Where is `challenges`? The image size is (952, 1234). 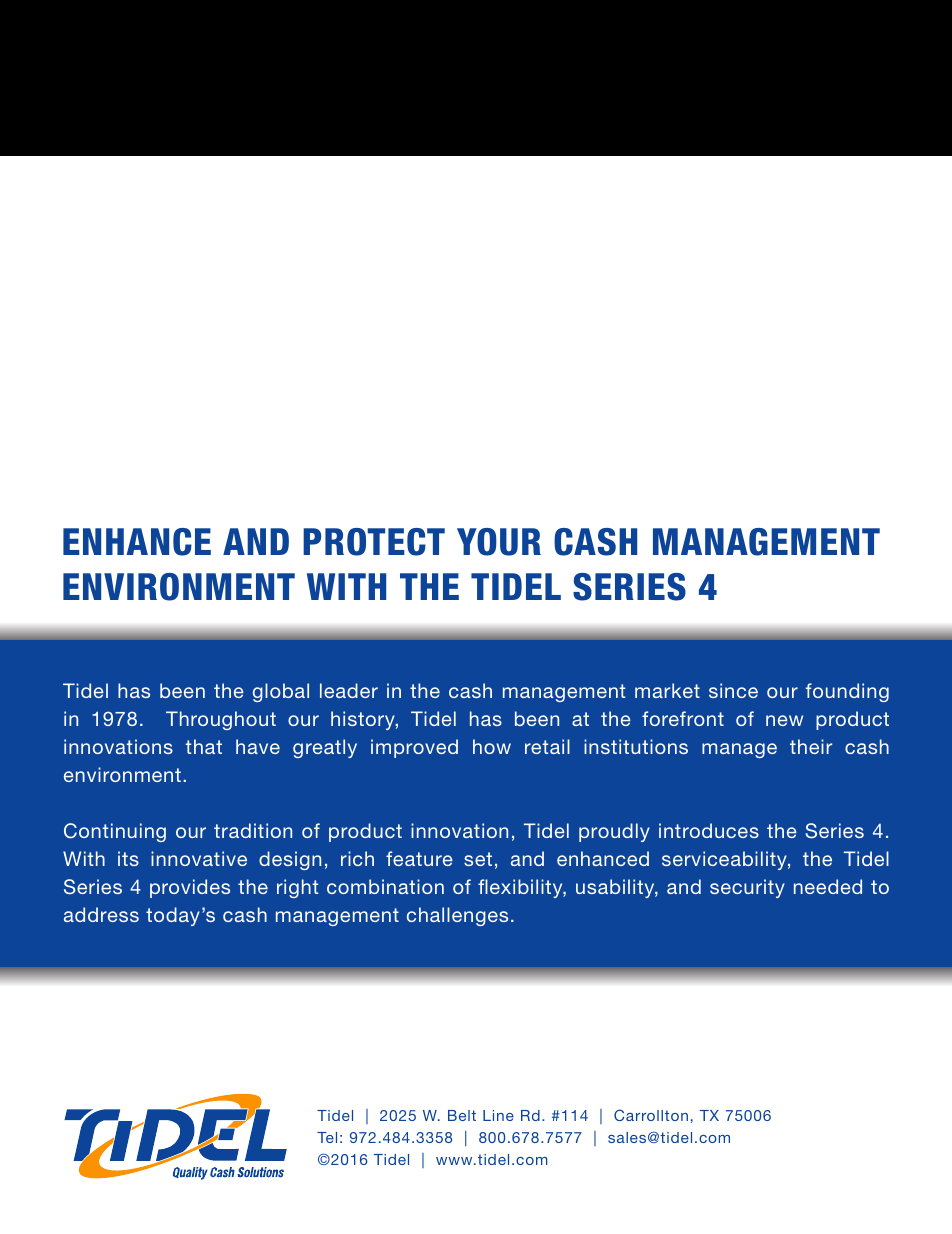 challenges is located at coordinates (457, 916).
